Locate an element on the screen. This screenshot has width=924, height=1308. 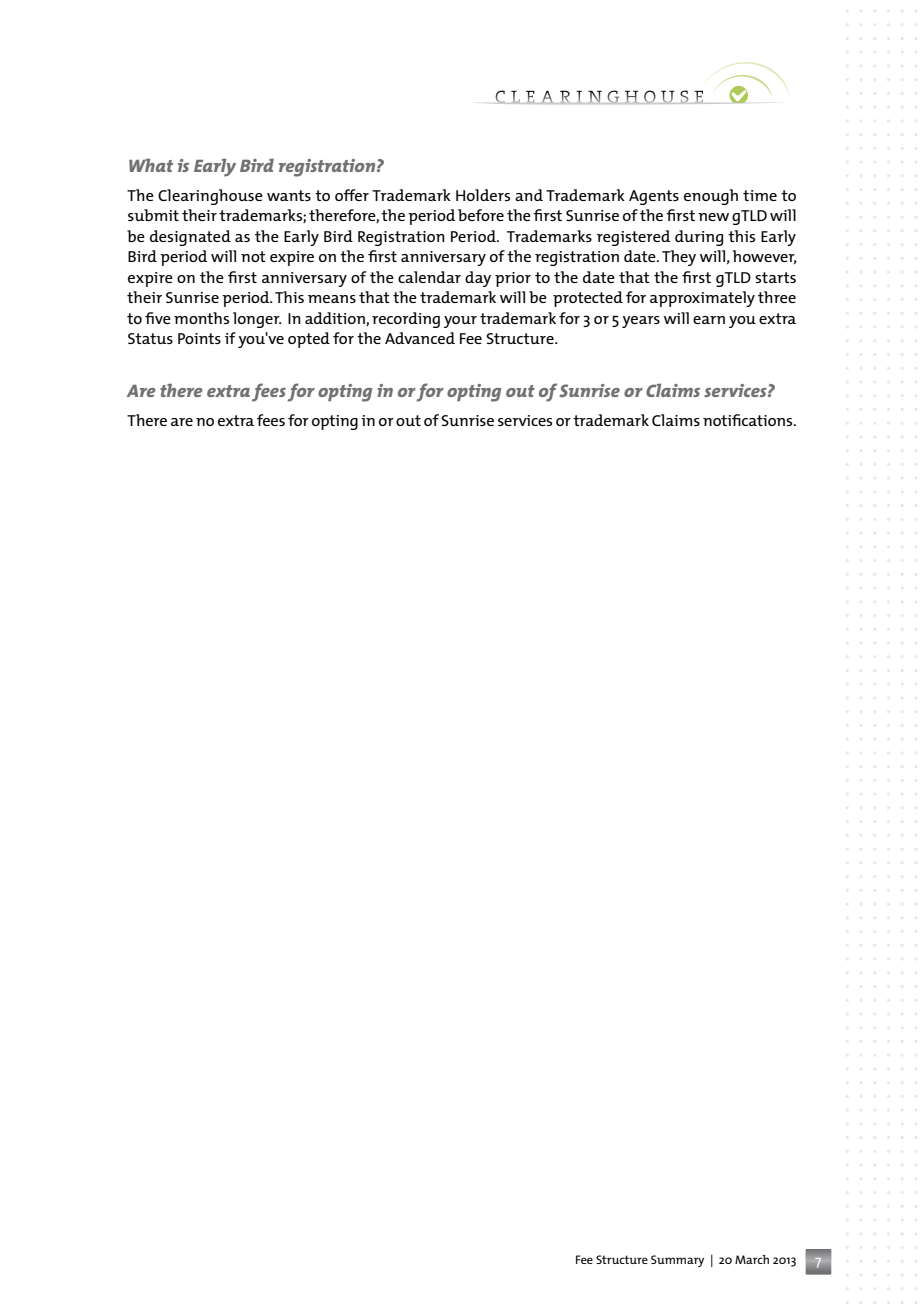
earn is located at coordinates (709, 320).
